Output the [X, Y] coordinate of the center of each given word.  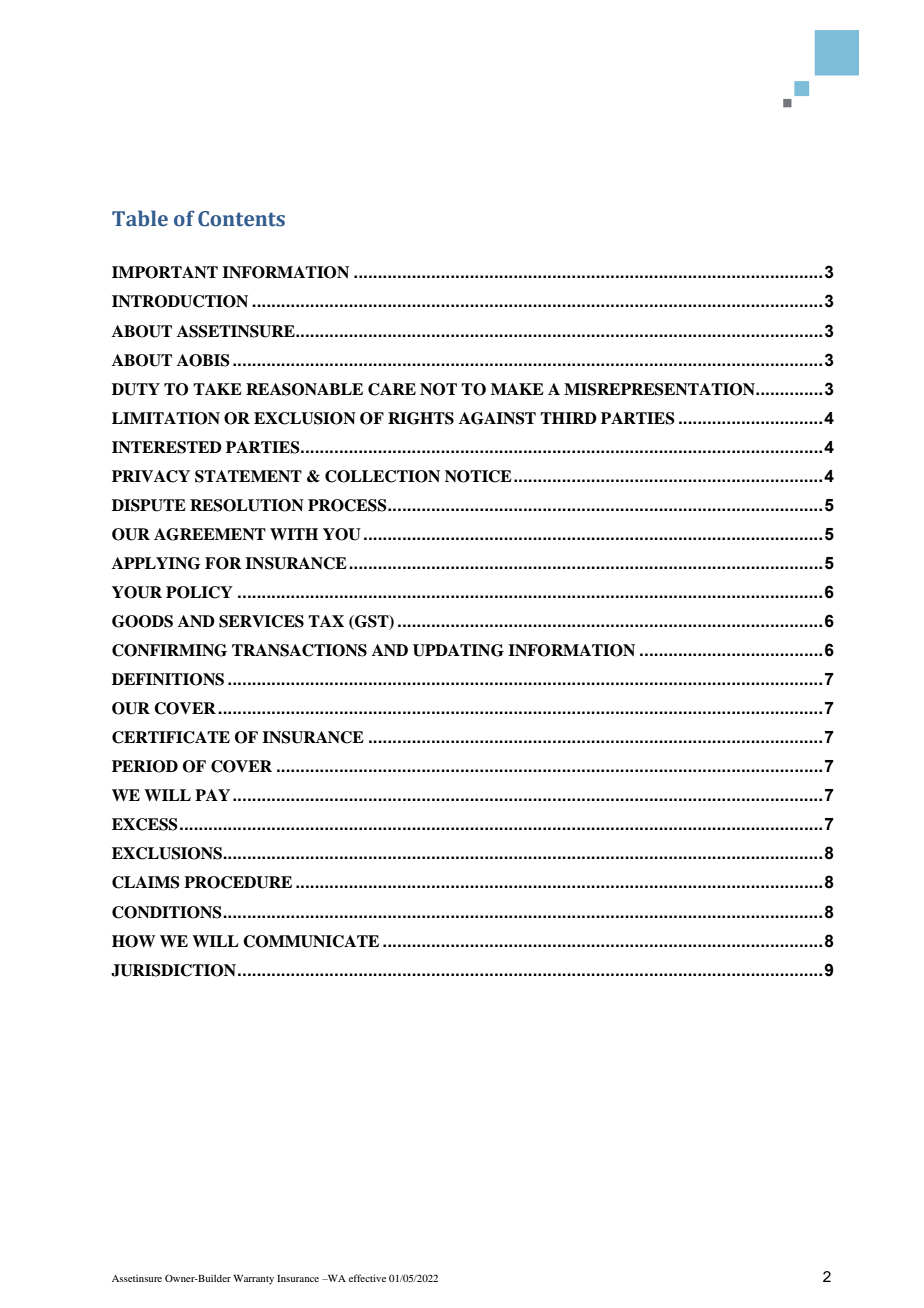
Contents [241, 219]
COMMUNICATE [311, 941]
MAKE [517, 389]
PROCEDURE [238, 882]
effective [367, 1278]
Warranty [253, 1280]
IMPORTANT [165, 272]
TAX [326, 621]
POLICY [199, 592]
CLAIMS [146, 882]
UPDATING [458, 650]
